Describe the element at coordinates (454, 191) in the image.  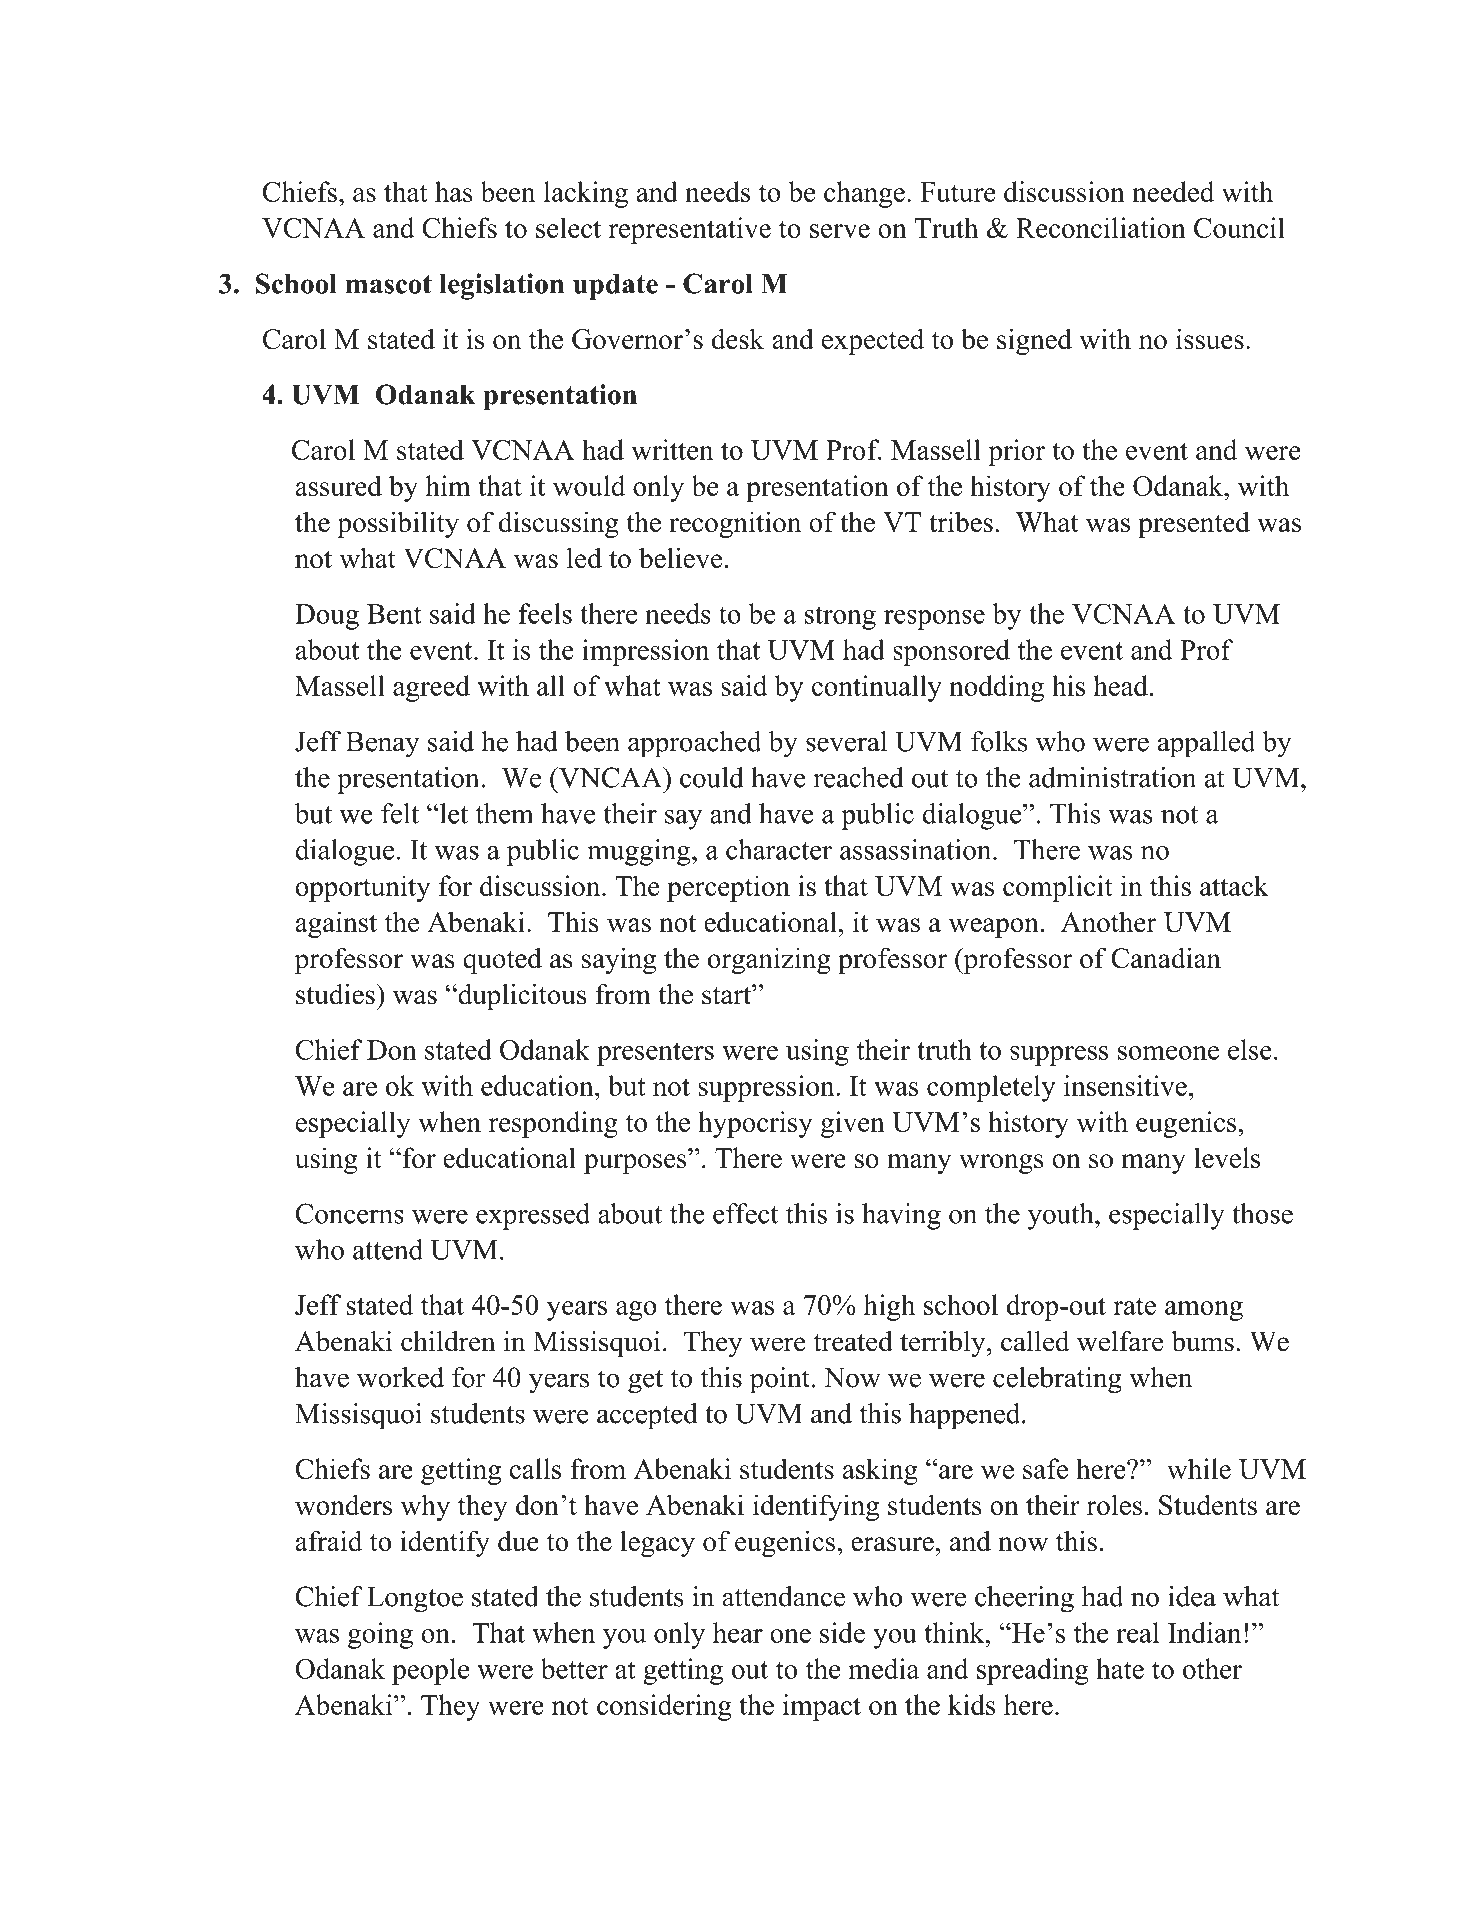
I see `has` at that location.
